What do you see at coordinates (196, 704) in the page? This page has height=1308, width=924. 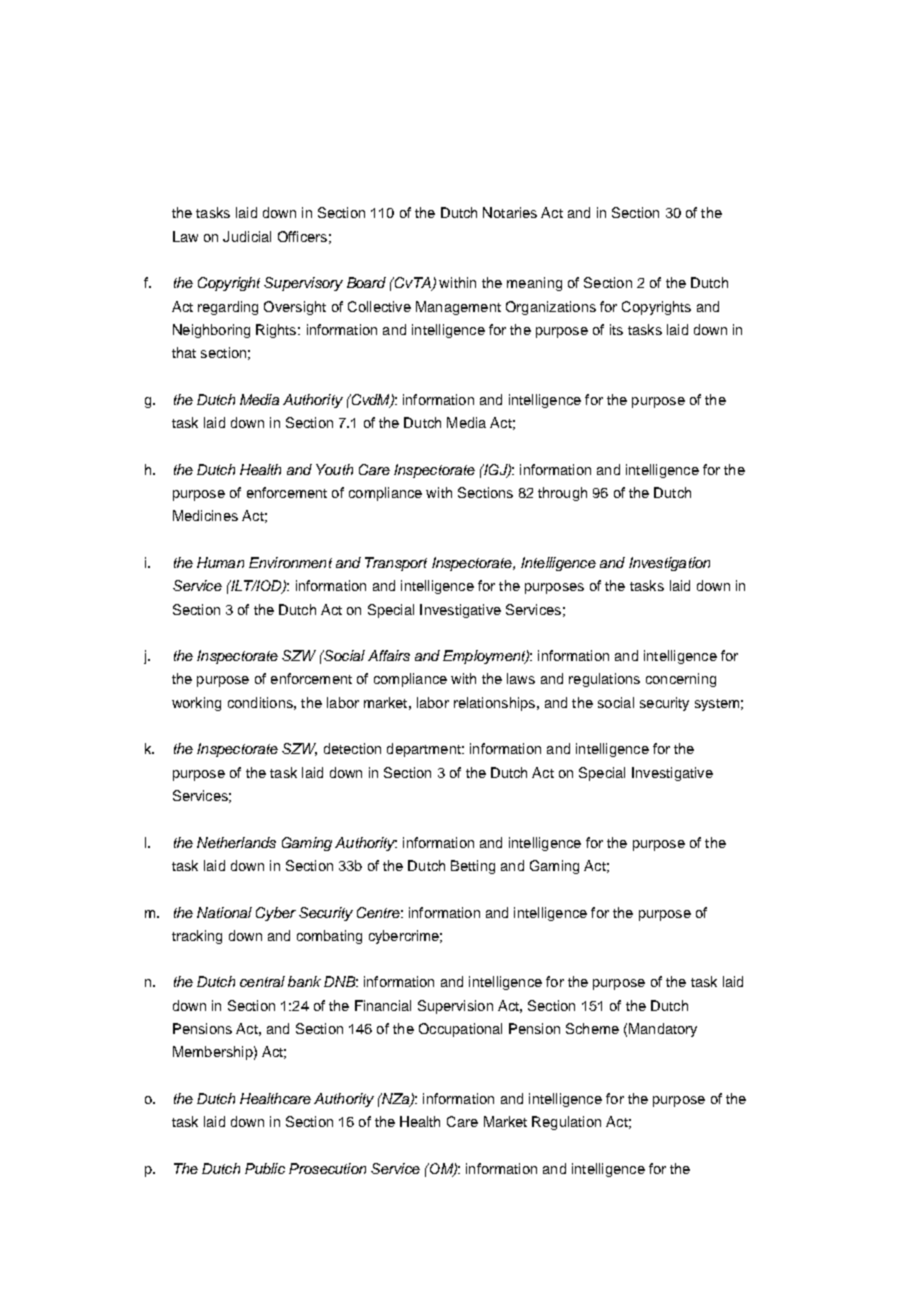 I see `working` at bounding box center [196, 704].
